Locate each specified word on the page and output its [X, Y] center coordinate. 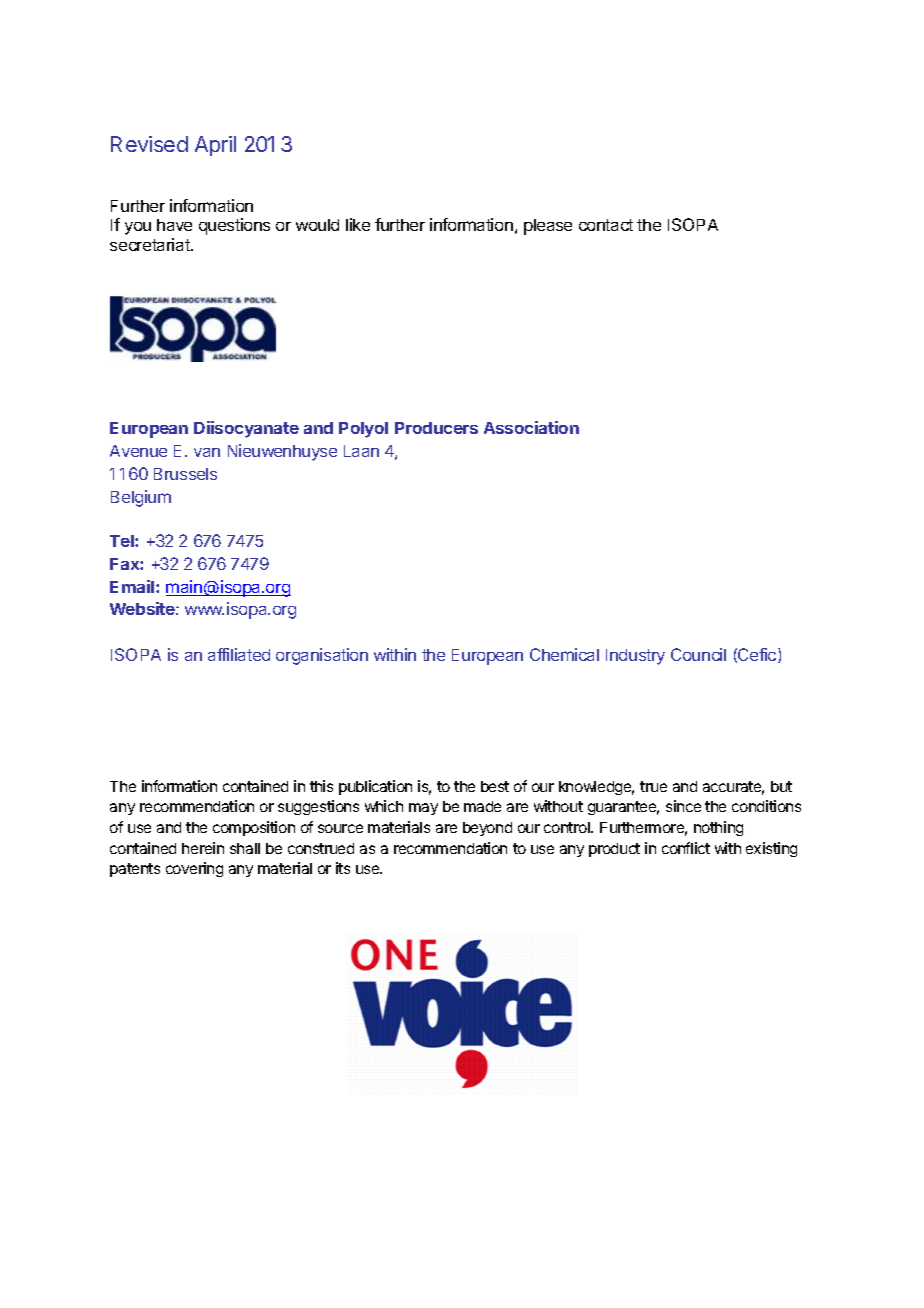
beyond [487, 829]
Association [531, 427]
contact [606, 225]
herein [203, 848]
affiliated [239, 654]
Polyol [363, 430]
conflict [686, 848]
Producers [436, 428]
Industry [635, 657]
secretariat [151, 244]
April [215, 146]
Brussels [185, 474]
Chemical [564, 654]
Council [698, 654]
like [358, 224]
